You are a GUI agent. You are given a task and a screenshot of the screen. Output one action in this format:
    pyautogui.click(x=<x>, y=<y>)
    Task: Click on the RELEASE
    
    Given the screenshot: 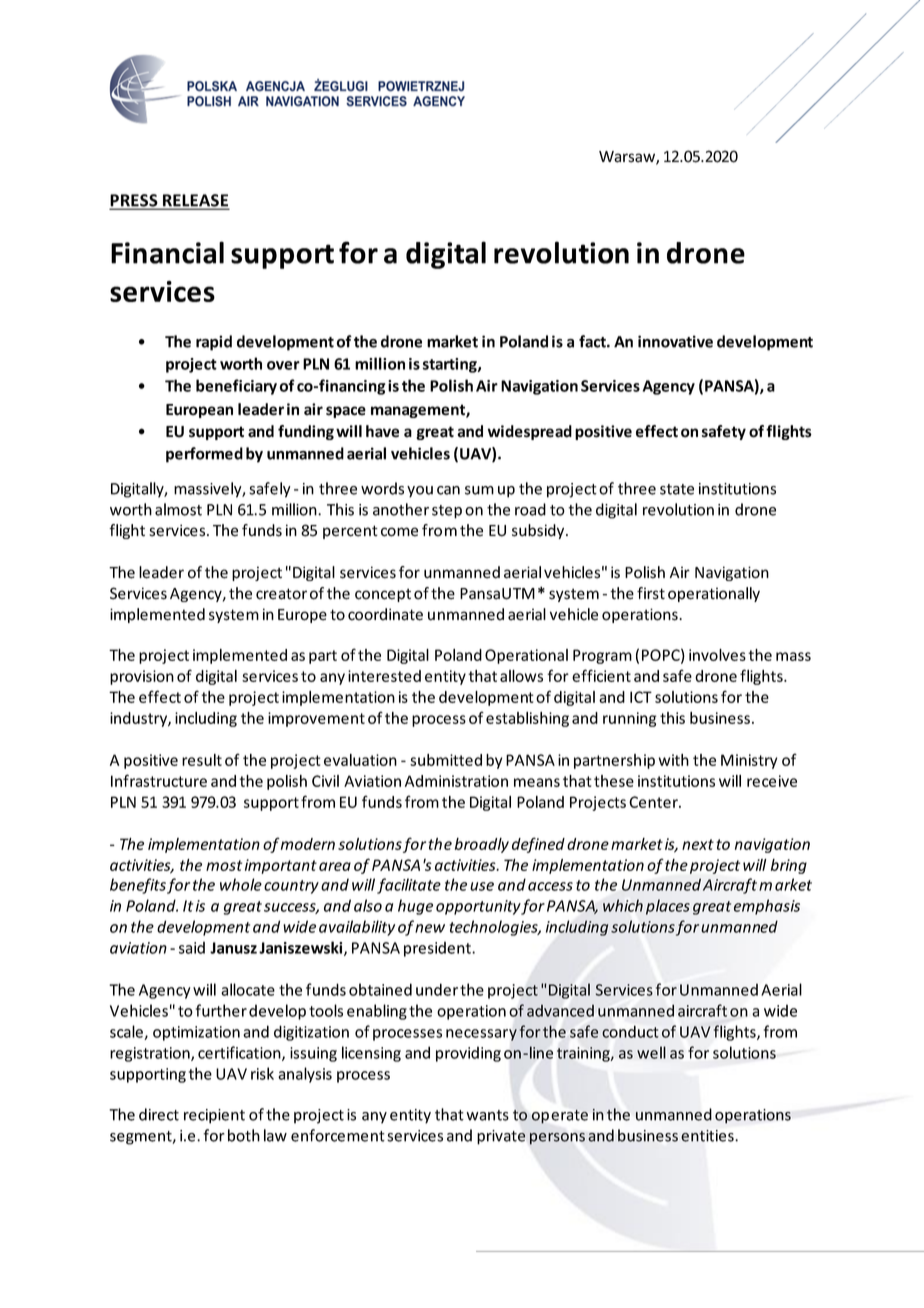 What is the action you would take?
    pyautogui.click(x=195, y=201)
